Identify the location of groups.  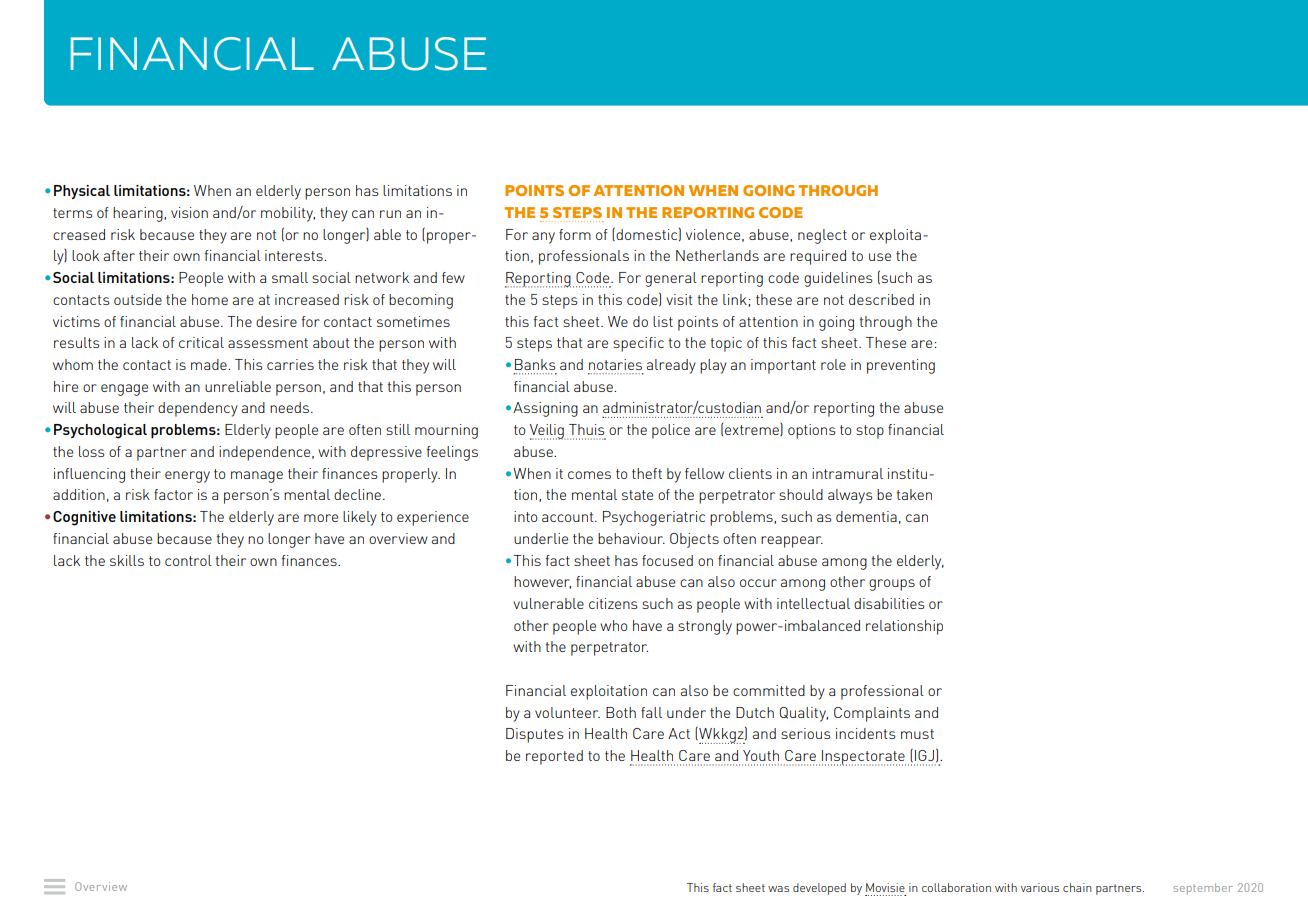
(892, 585).
